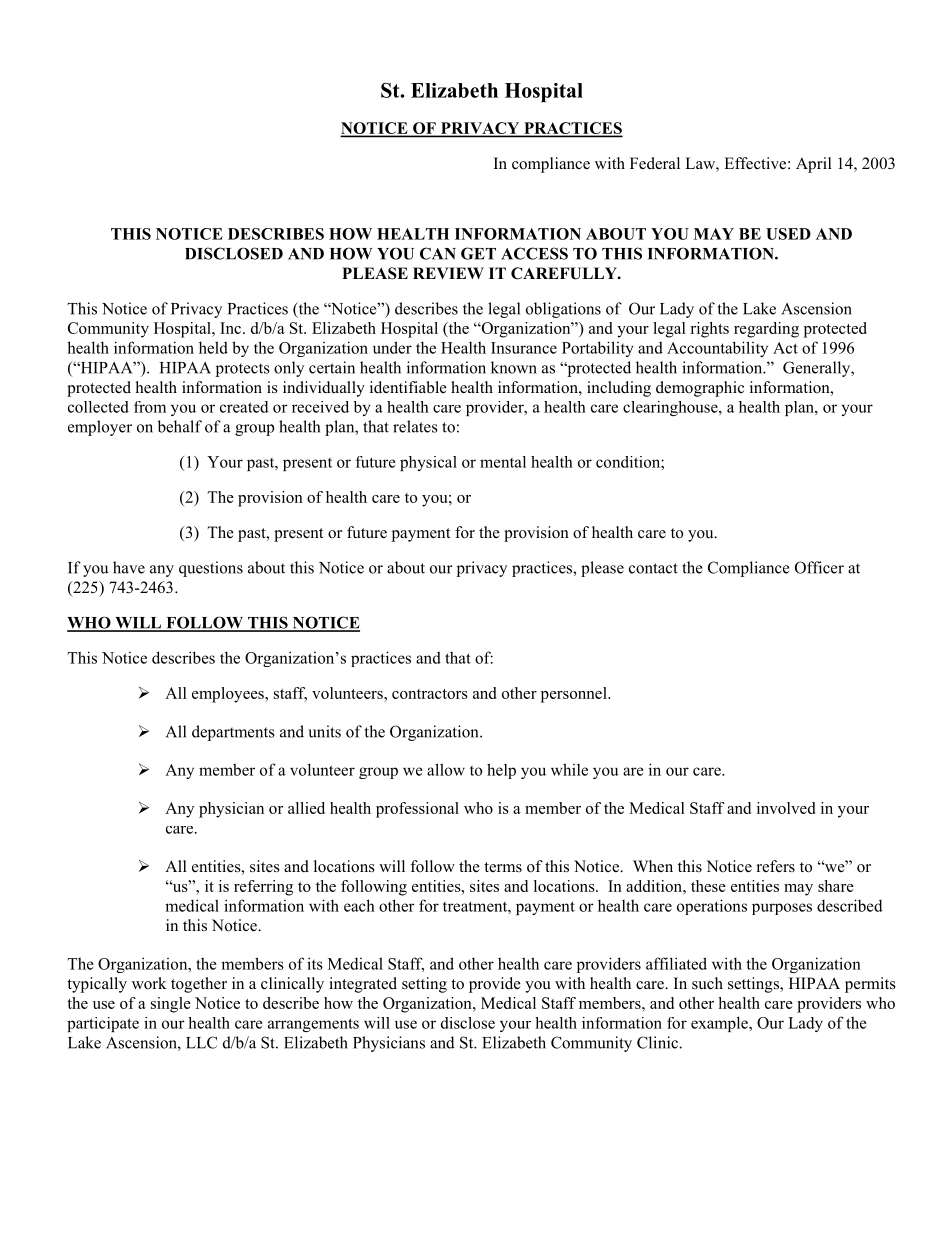 The height and width of the screenshot is (1233, 952). What do you see at coordinates (671, 408) in the screenshot?
I see `clearinghouse` at bounding box center [671, 408].
